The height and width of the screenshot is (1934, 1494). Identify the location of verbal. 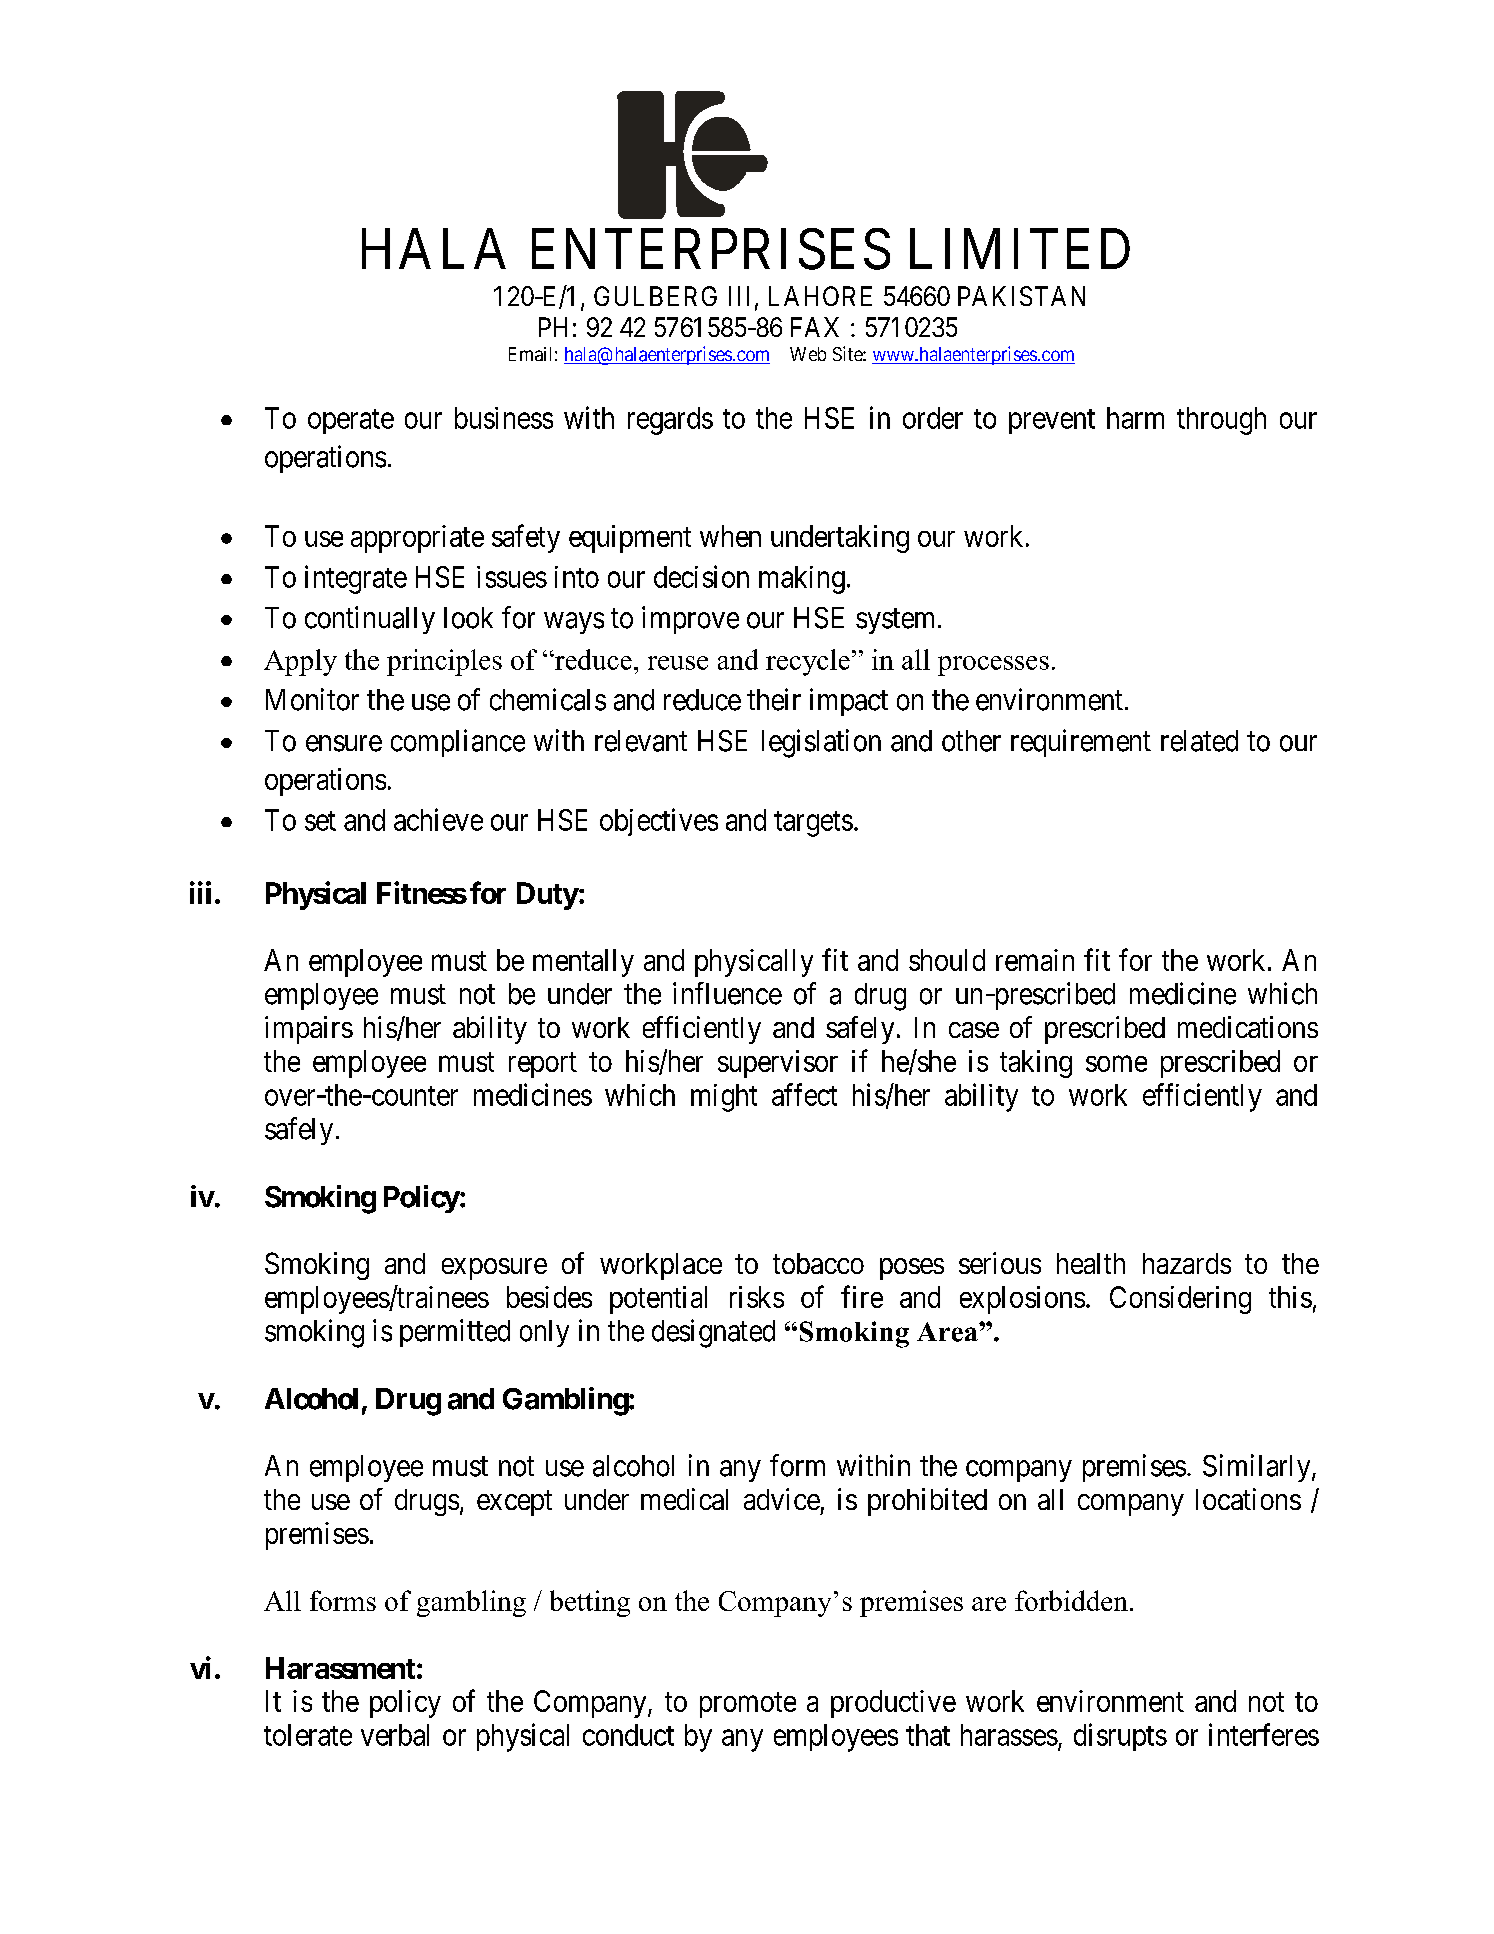
(395, 1735).
